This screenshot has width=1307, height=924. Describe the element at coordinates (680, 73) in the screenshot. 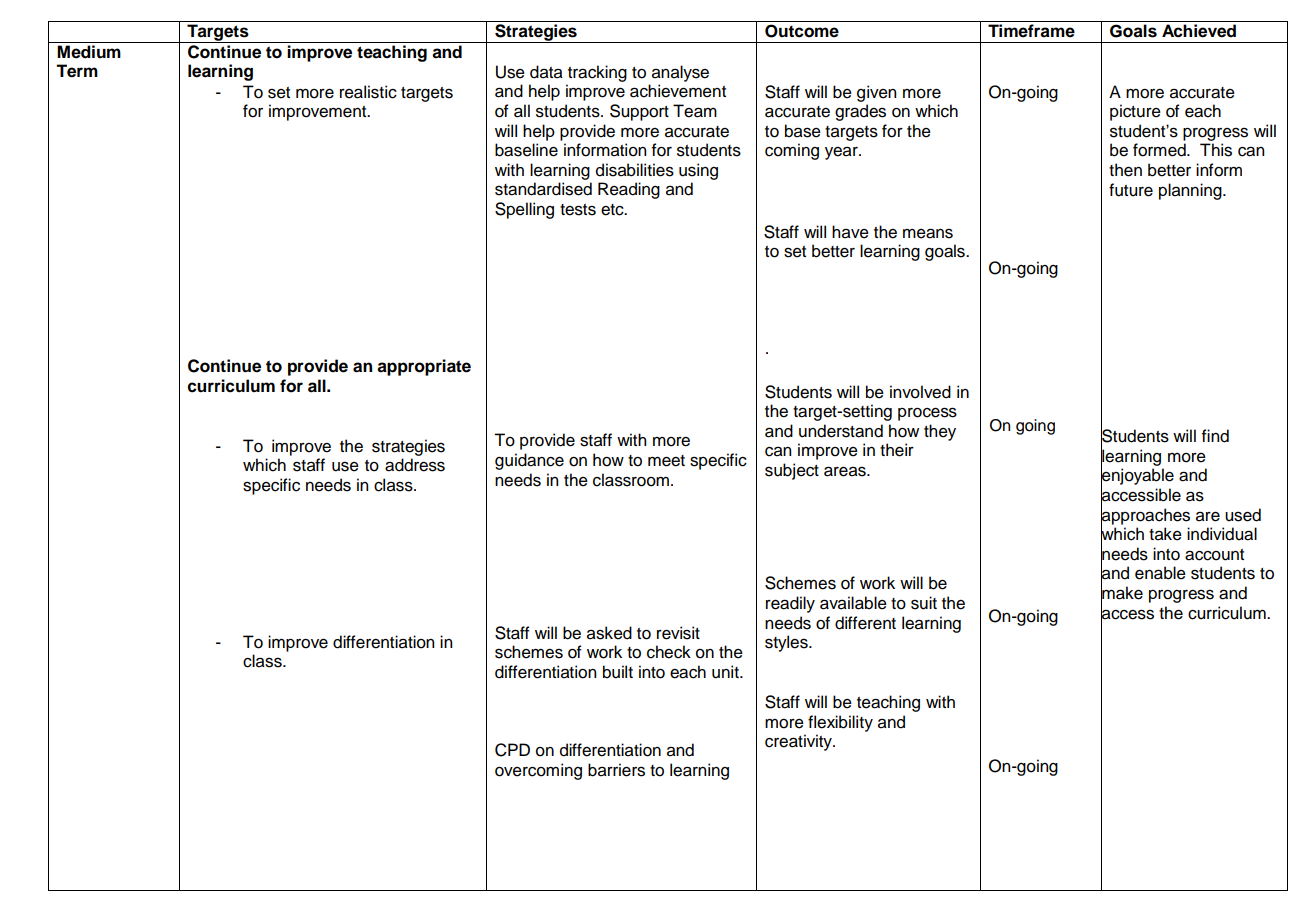

I see `analyse` at that location.
